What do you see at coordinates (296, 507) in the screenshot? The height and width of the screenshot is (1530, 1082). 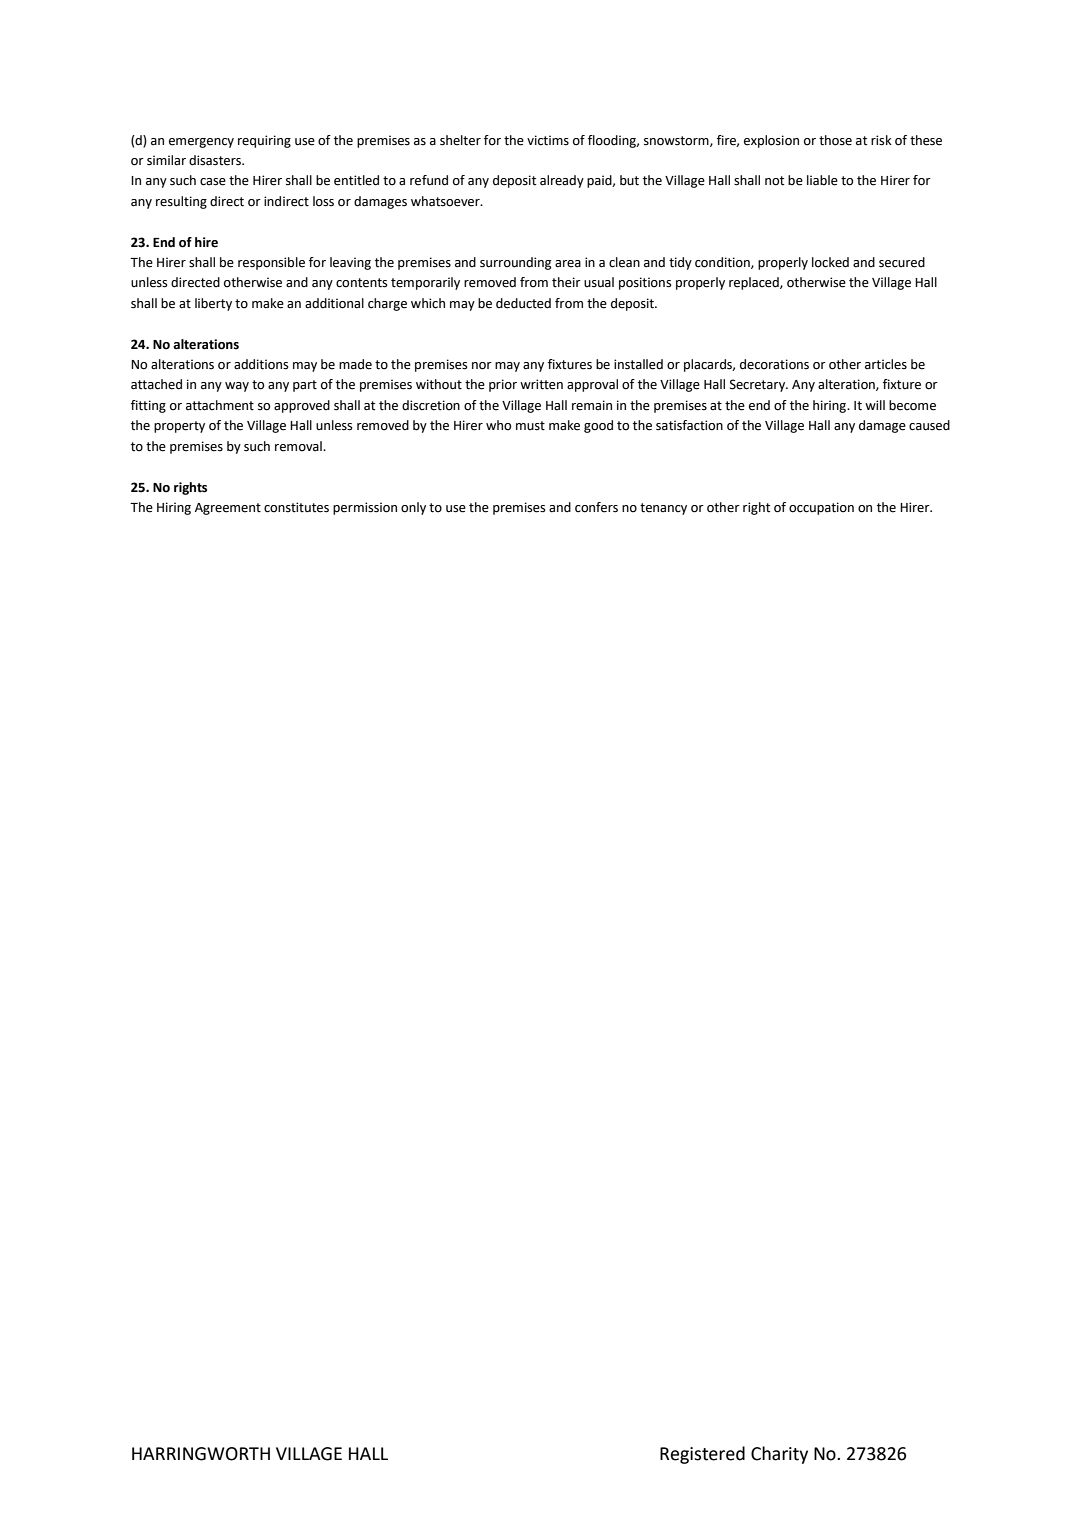 I see `constitutes` at bounding box center [296, 507].
